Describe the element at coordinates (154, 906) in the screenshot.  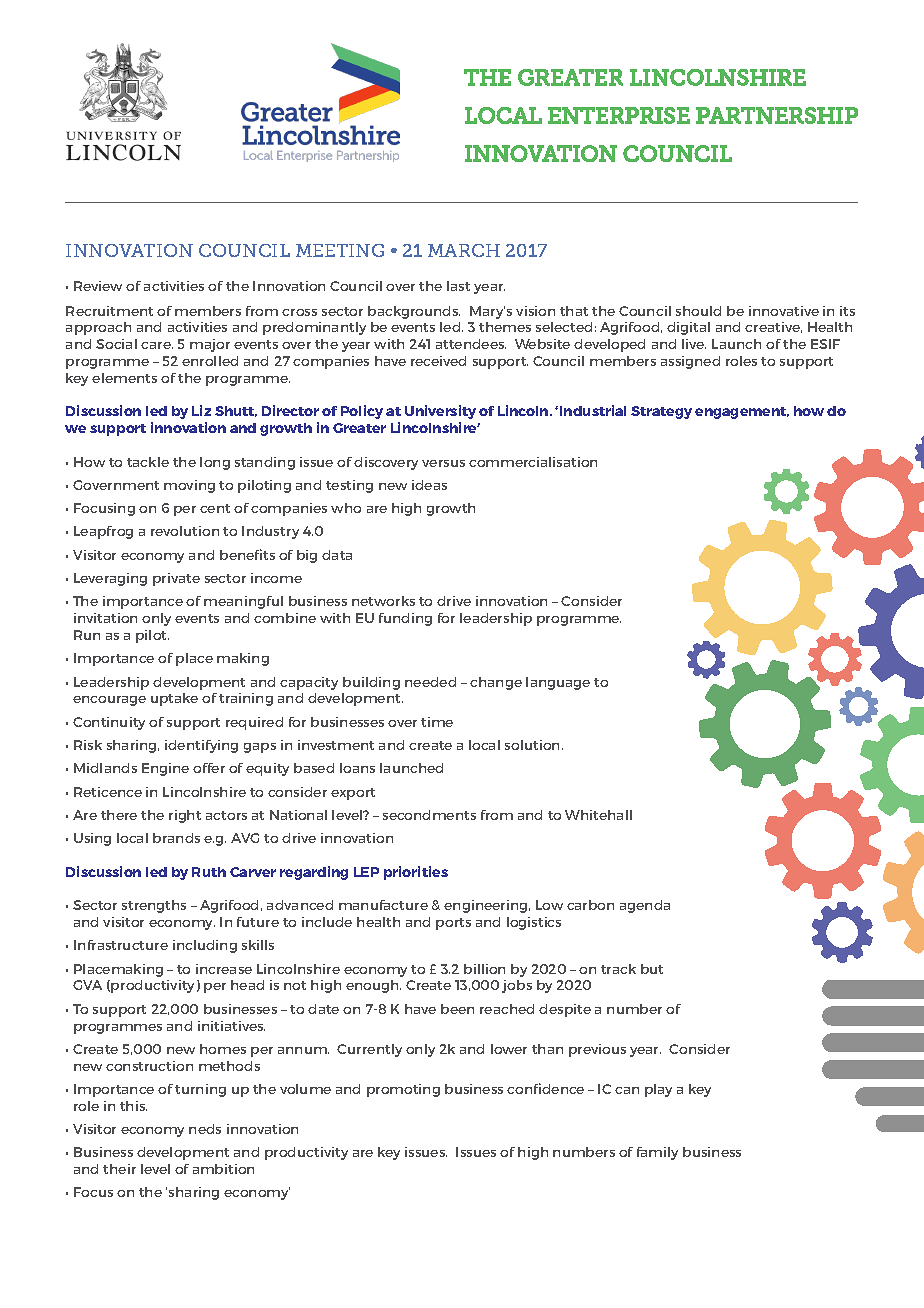
I see `strengths` at that location.
